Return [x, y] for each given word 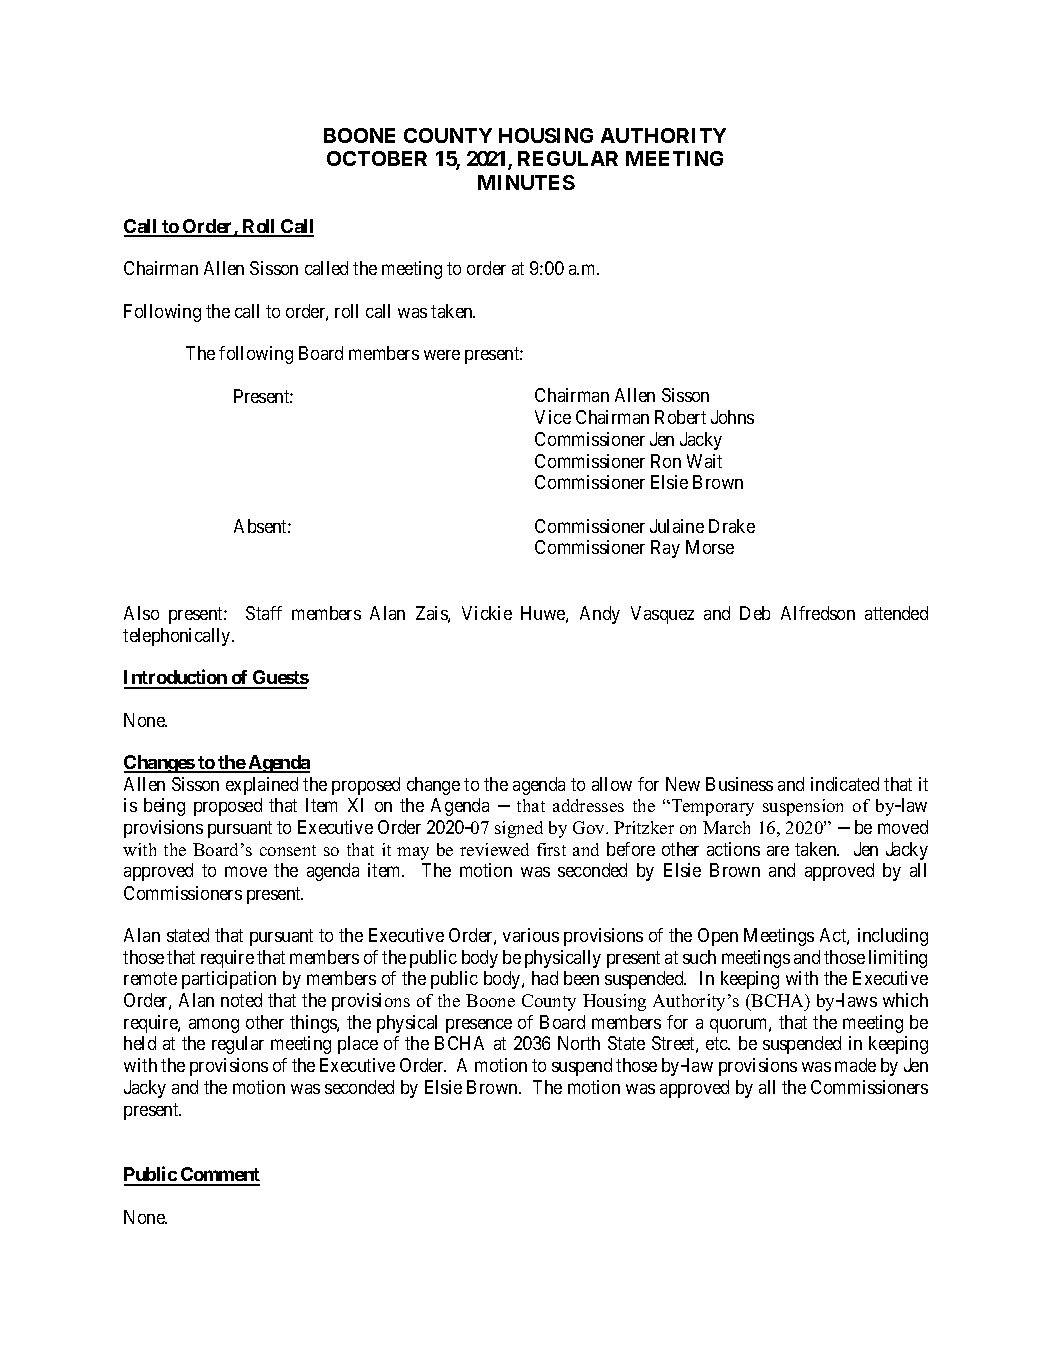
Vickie [487, 613]
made [855, 1065]
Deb [755, 613]
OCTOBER [377, 158]
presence [479, 1026]
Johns [732, 417]
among [214, 1025]
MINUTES [526, 182]
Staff [264, 613]
